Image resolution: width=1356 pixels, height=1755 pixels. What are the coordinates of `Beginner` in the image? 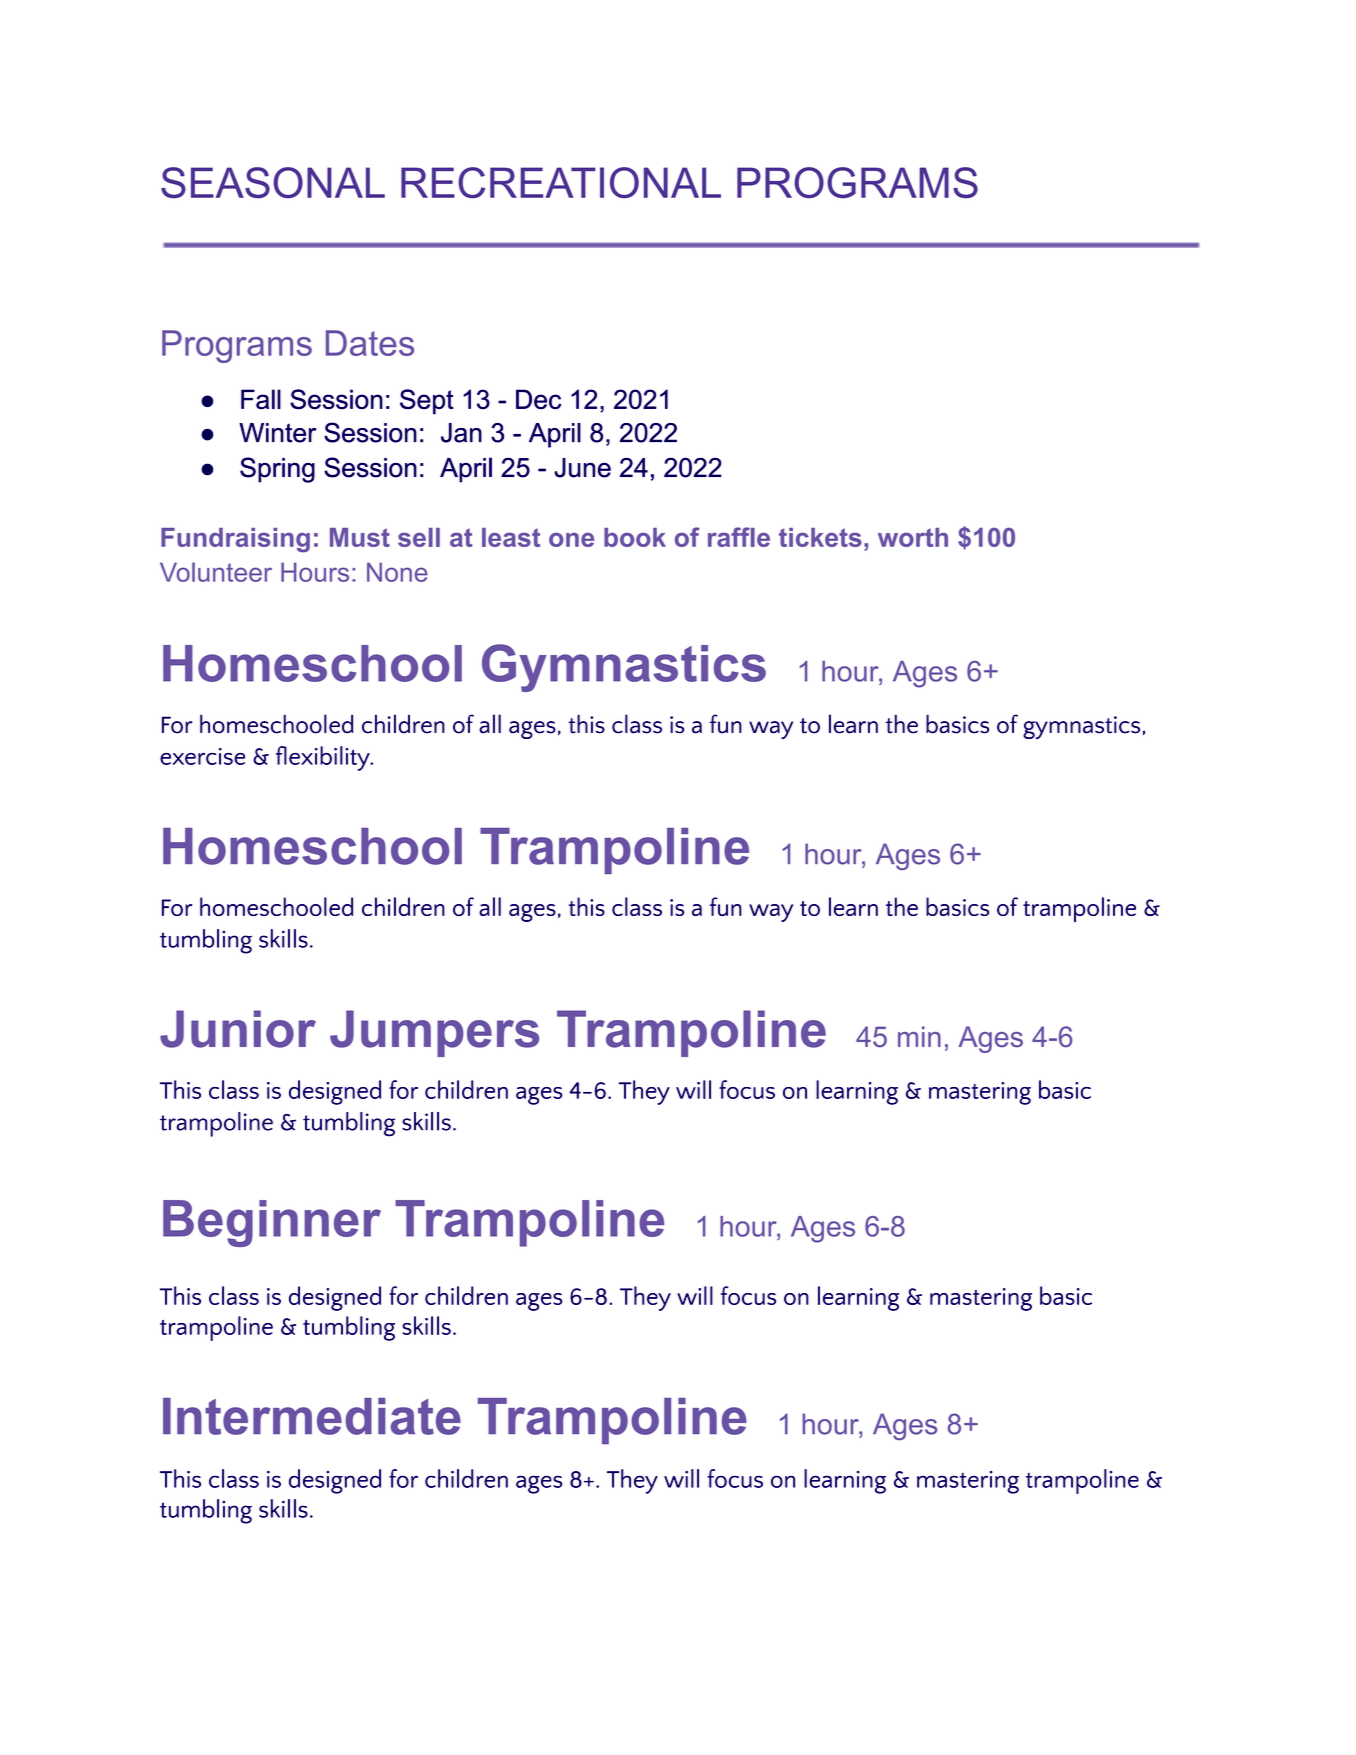 It's located at (272, 1223).
